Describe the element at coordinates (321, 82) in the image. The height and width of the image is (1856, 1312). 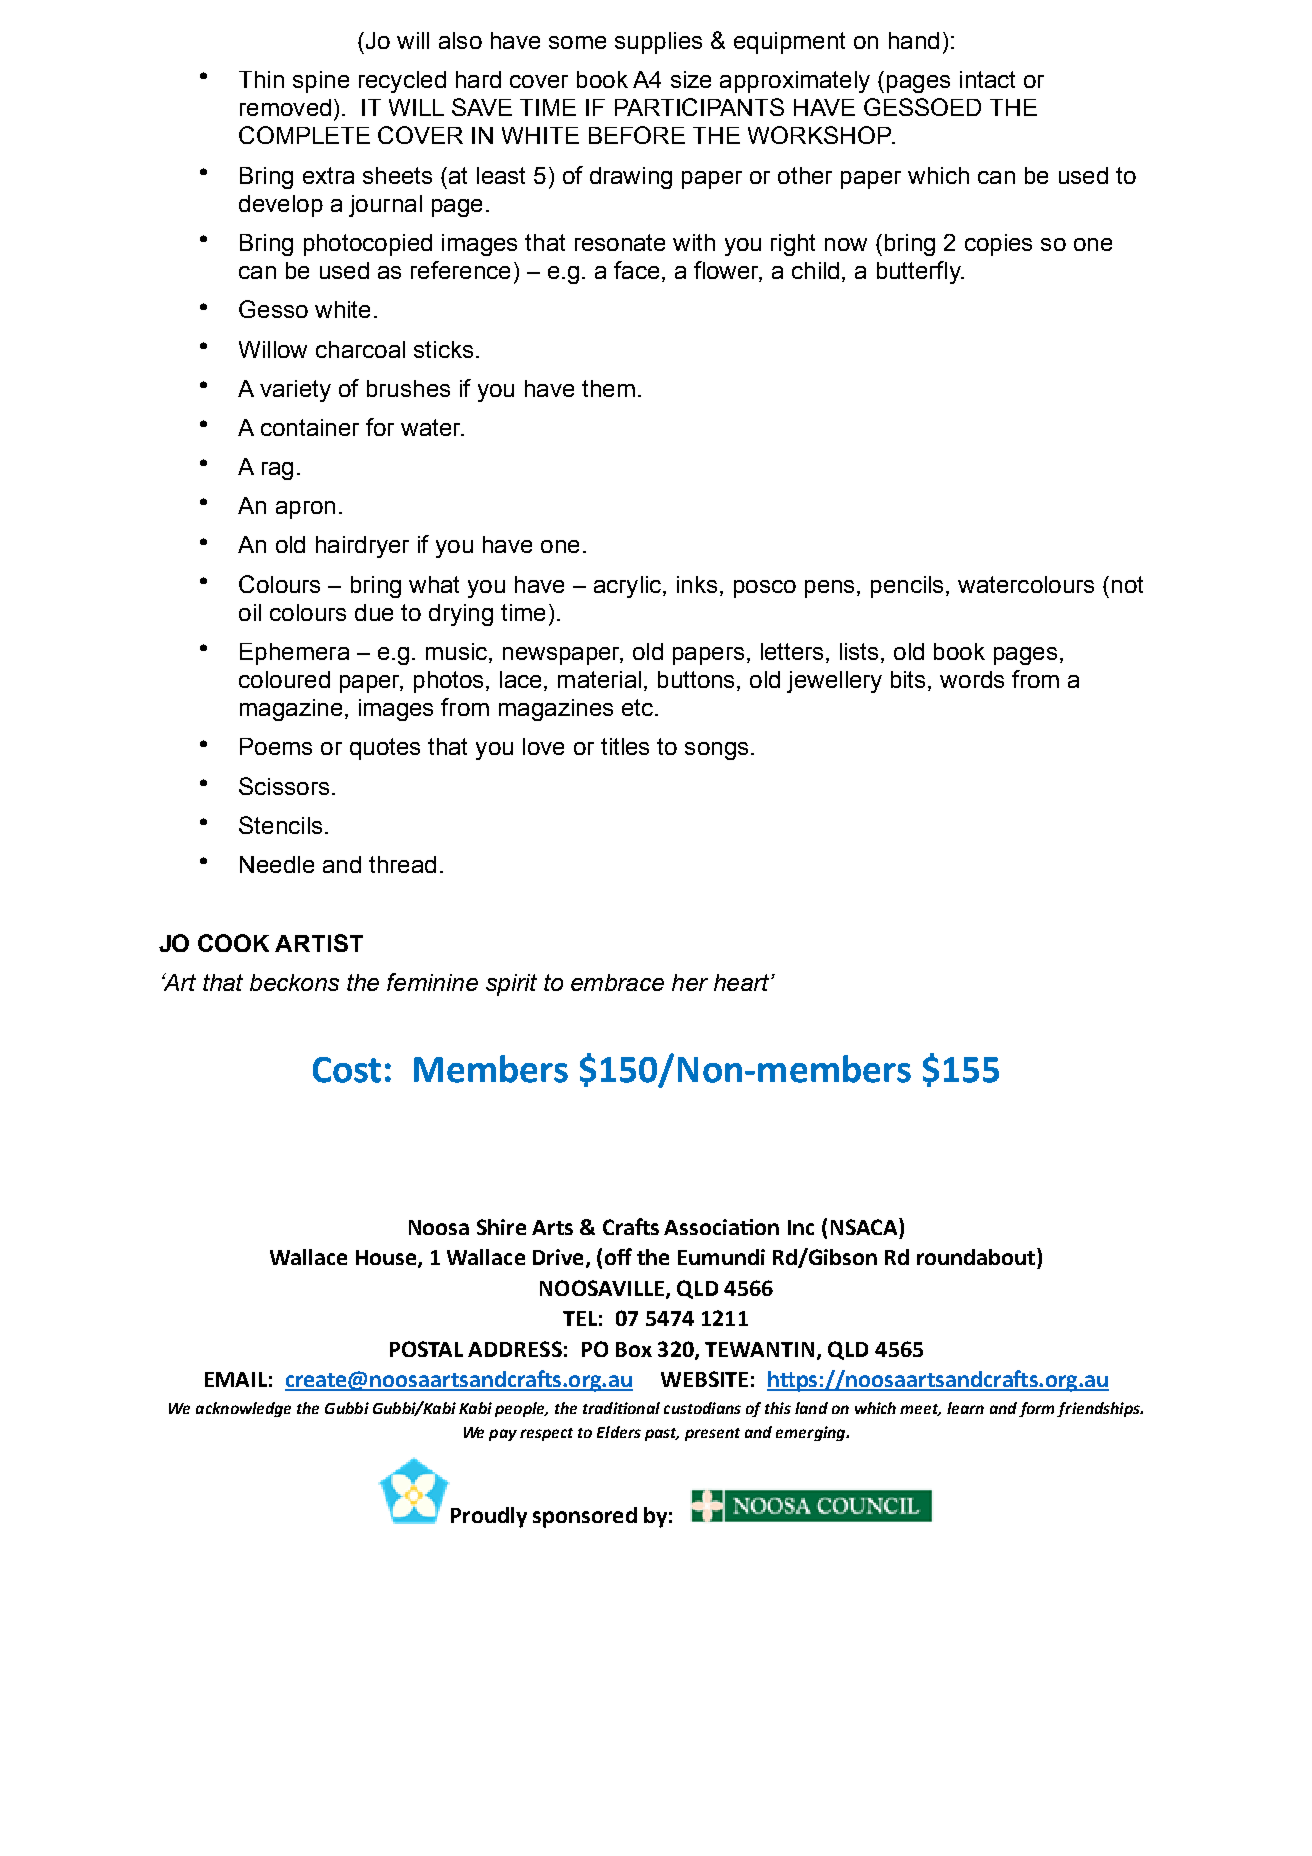
I see `spine` at that location.
